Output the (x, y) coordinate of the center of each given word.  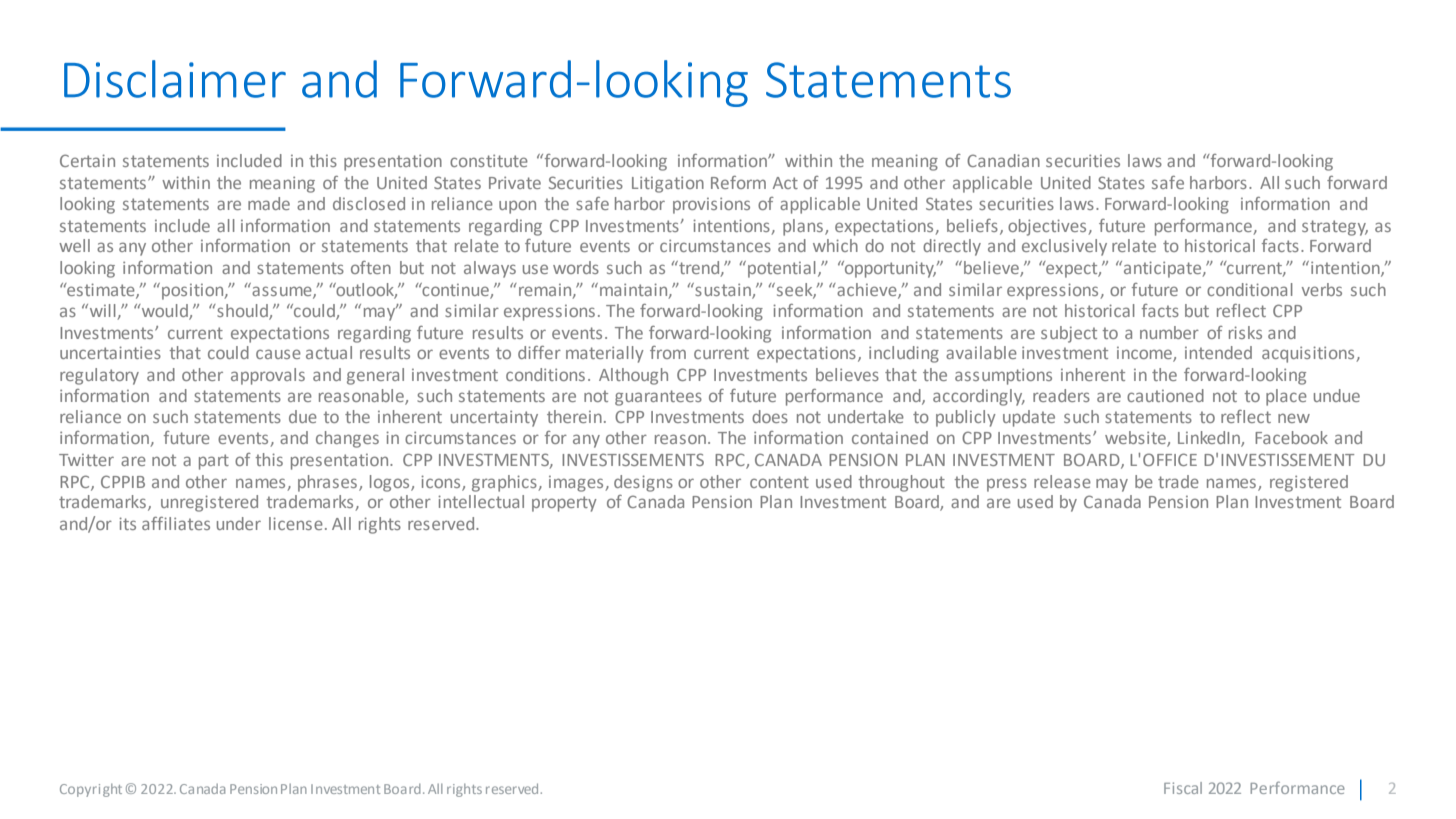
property (564, 504)
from (668, 352)
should (242, 311)
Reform (738, 182)
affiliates (176, 523)
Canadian (1003, 160)
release (1062, 481)
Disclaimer (175, 79)
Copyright (91, 790)
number (1169, 332)
